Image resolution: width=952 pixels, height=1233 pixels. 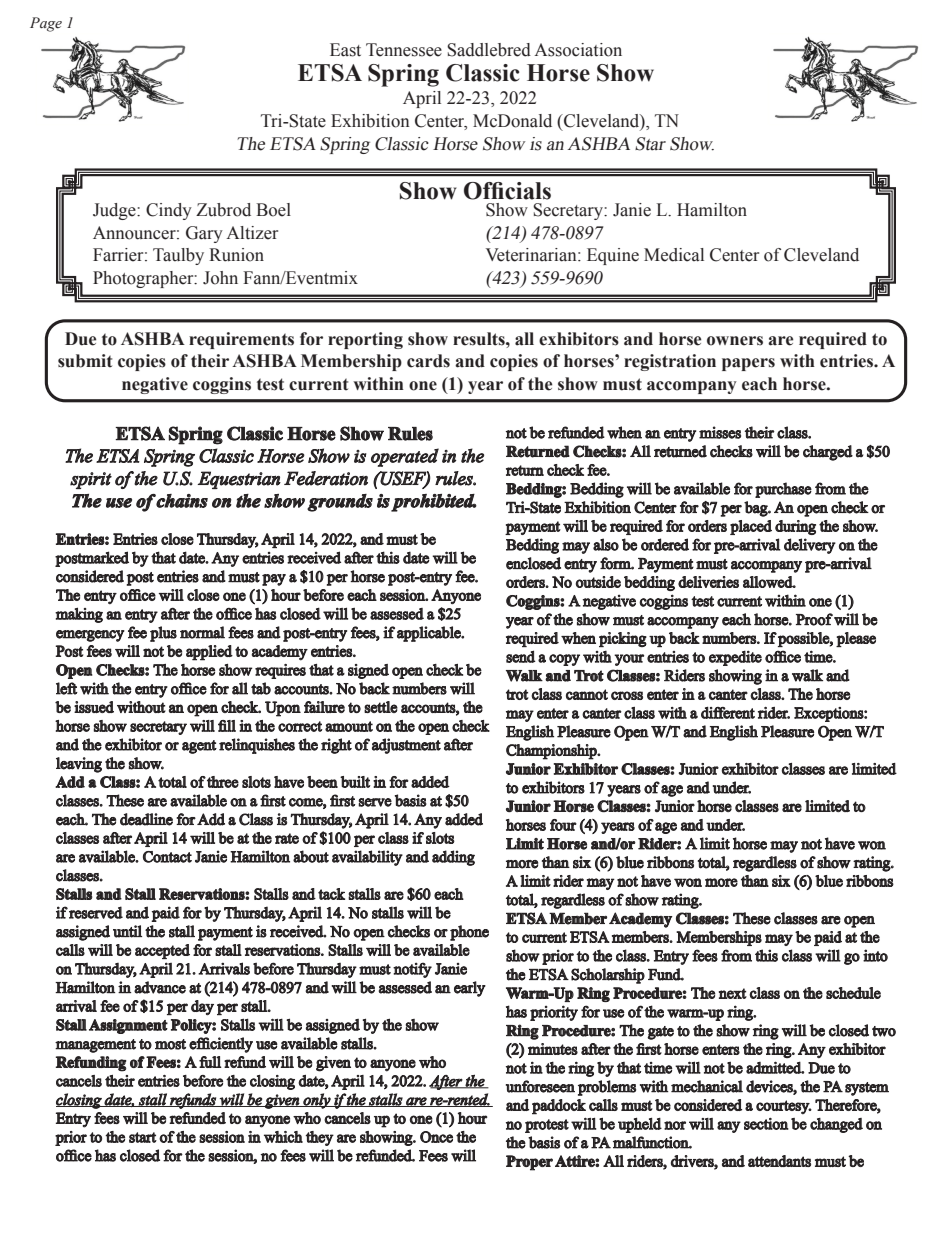 What do you see at coordinates (94, 707) in the screenshot?
I see `issued` at bounding box center [94, 707].
